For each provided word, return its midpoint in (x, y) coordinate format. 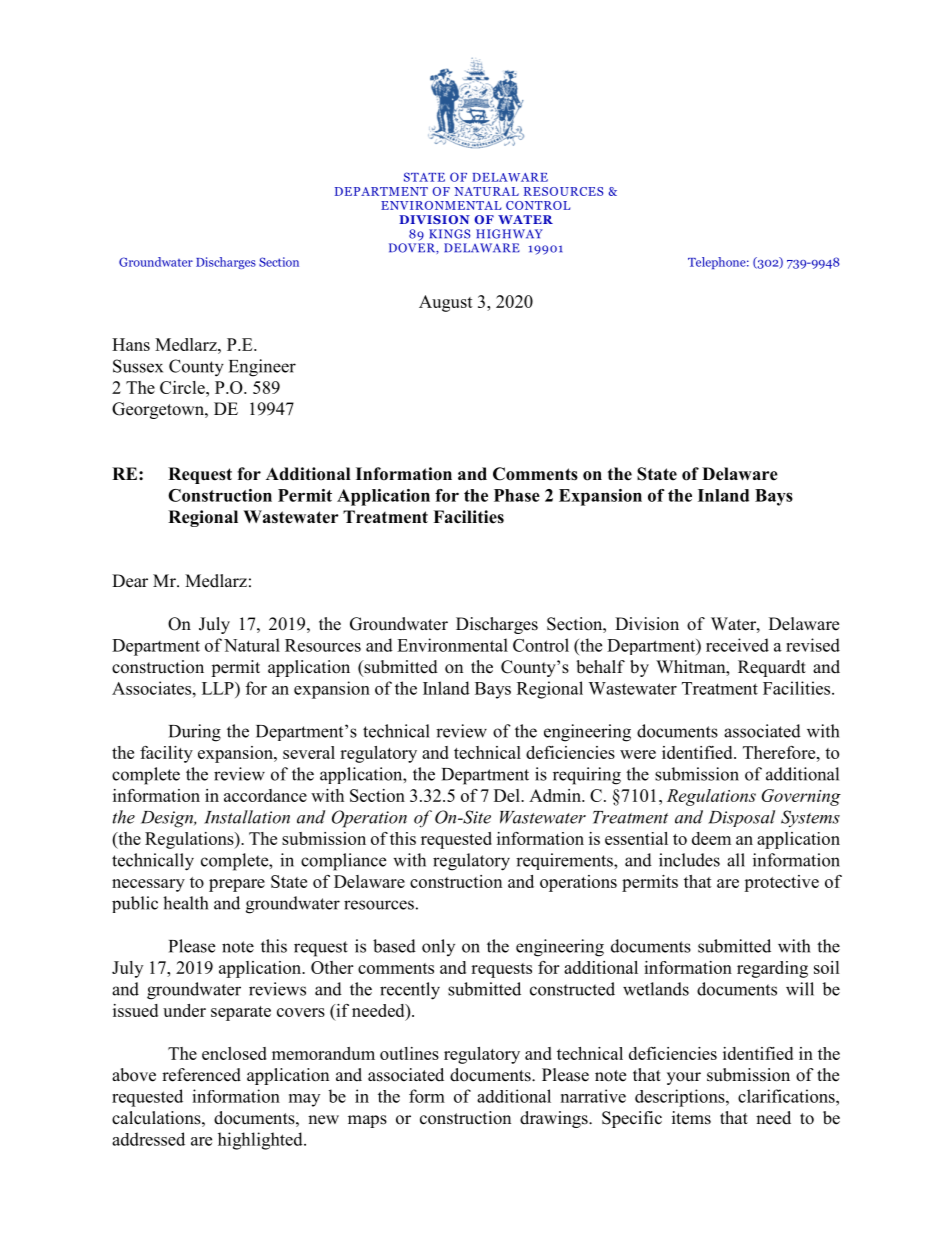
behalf (600, 667)
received (737, 645)
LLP (219, 688)
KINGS (449, 234)
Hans (131, 344)
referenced (201, 1075)
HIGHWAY (509, 234)
